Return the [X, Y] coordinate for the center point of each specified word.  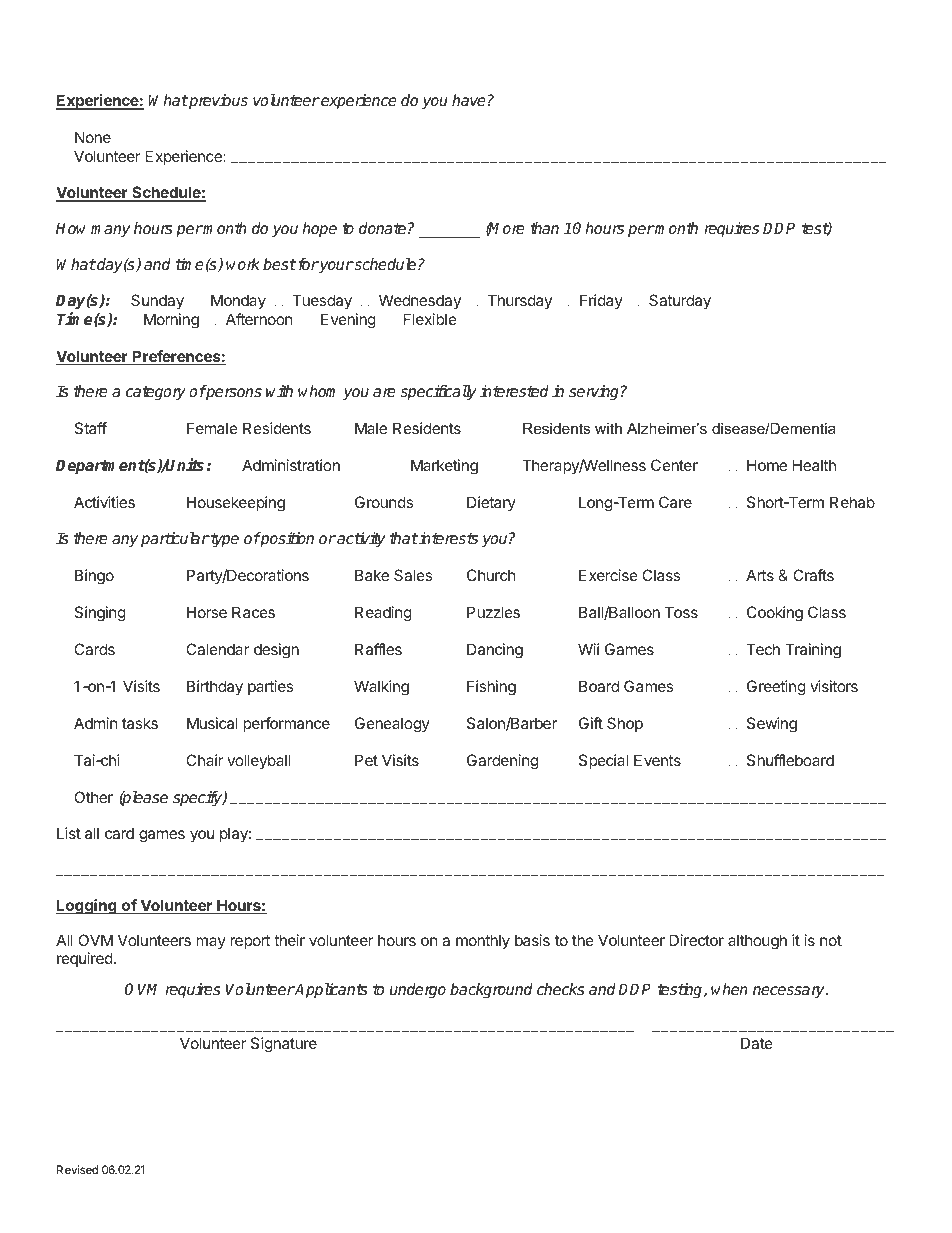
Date [757, 1043]
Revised [77, 1169]
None [93, 137]
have [469, 100]
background [491, 991]
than [544, 228]
